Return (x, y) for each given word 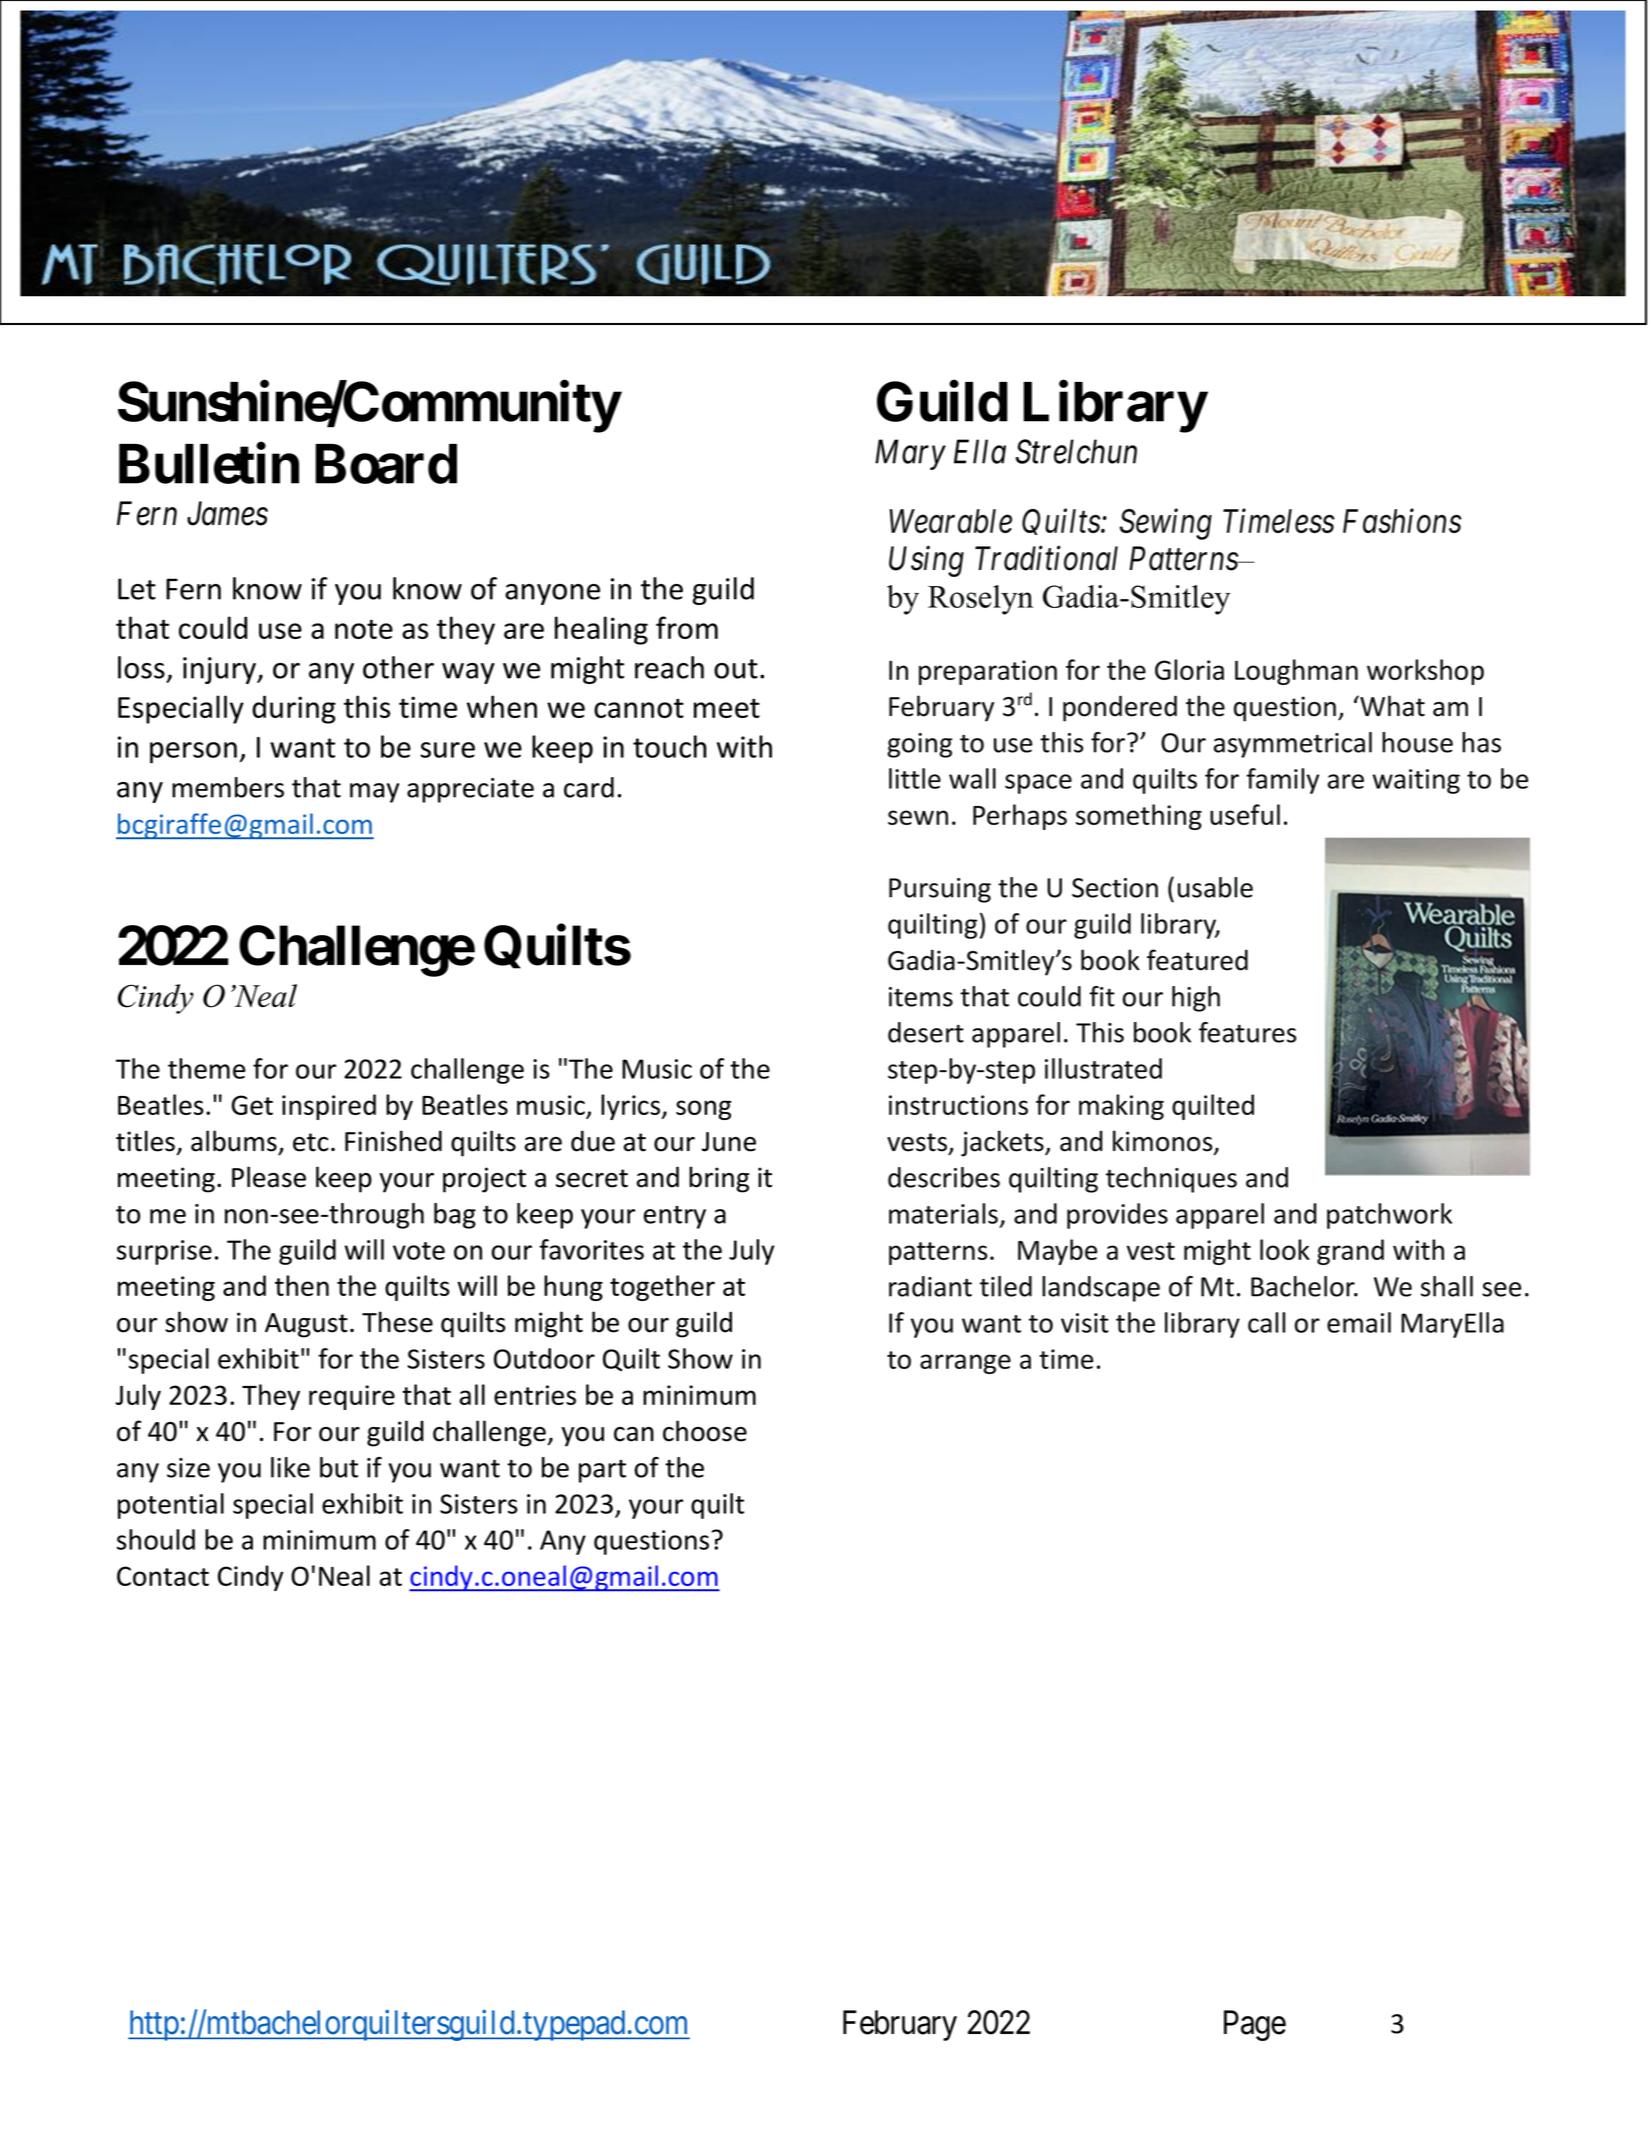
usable (1215, 887)
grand (1350, 1252)
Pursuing (940, 890)
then (302, 1285)
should (156, 1539)
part (602, 1471)
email (1359, 1322)
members (228, 787)
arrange (965, 1364)
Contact (163, 1576)
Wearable (950, 521)
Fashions (1402, 520)
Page (1255, 2025)
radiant (930, 1286)
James (227, 514)
